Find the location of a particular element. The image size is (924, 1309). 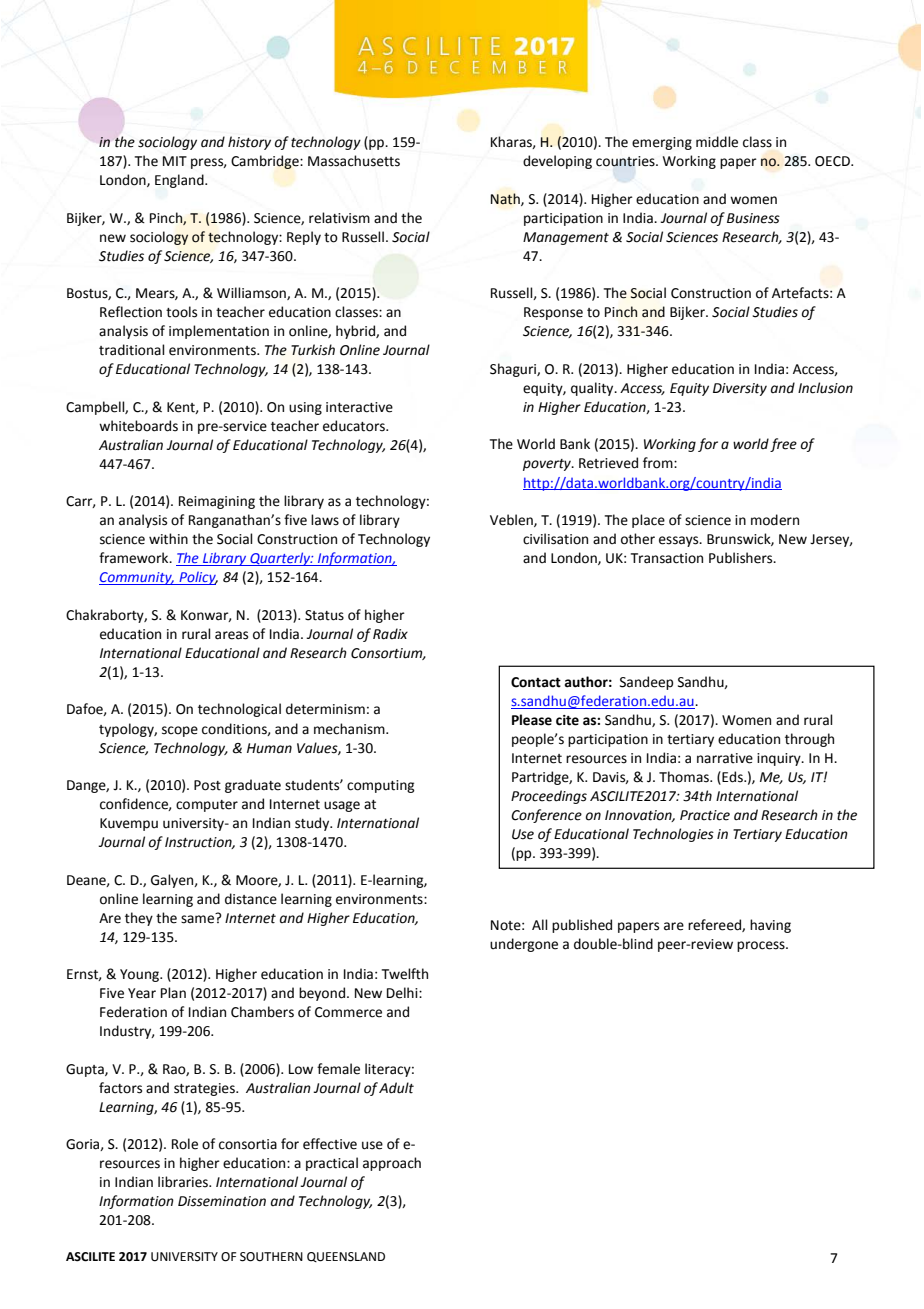

process is located at coordinates (762, 946).
